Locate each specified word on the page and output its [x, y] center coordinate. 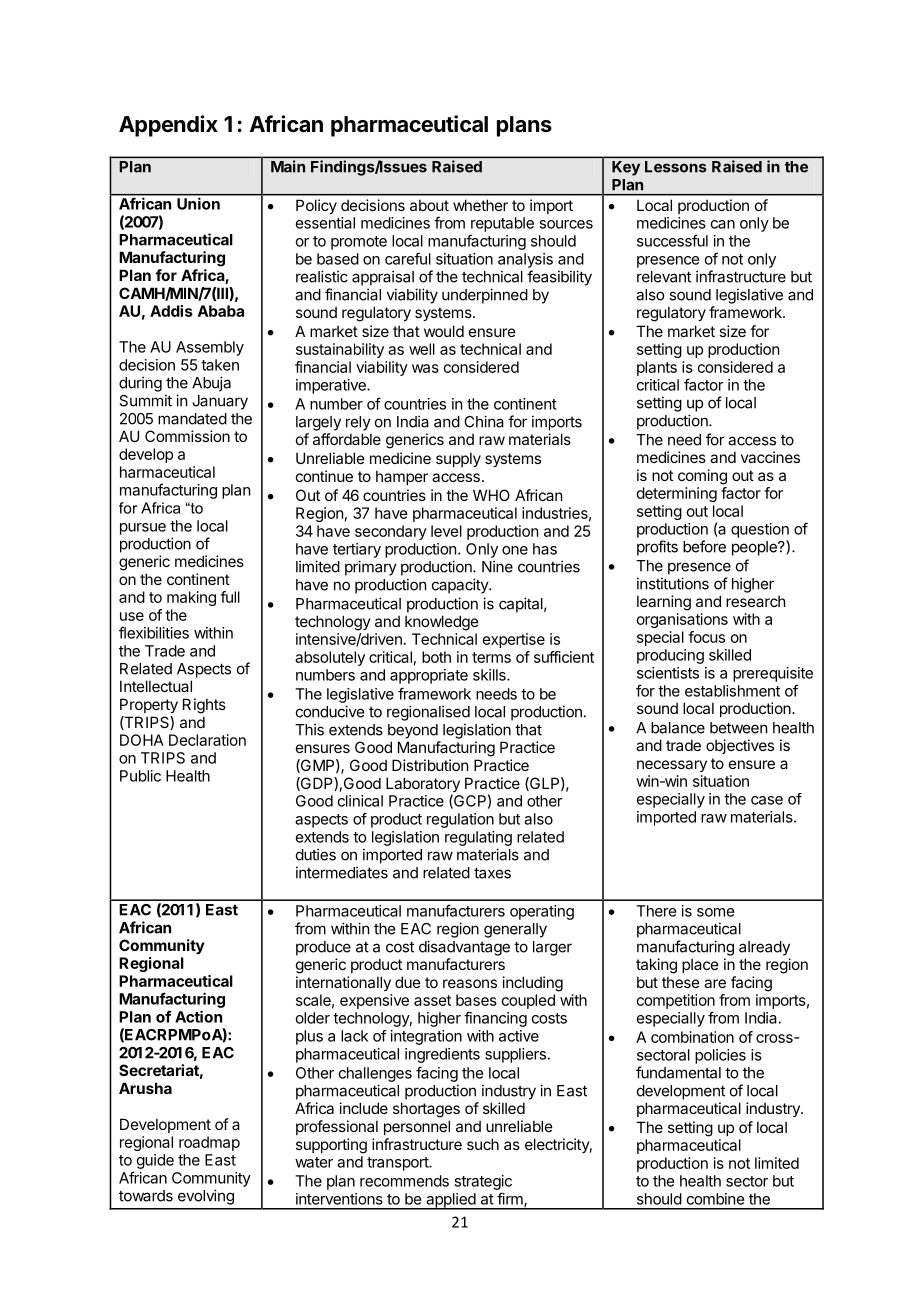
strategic [483, 1182]
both [436, 657]
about [429, 205]
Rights [204, 706]
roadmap [209, 1143]
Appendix [168, 126]
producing [670, 656]
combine [715, 1199]
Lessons [676, 167]
